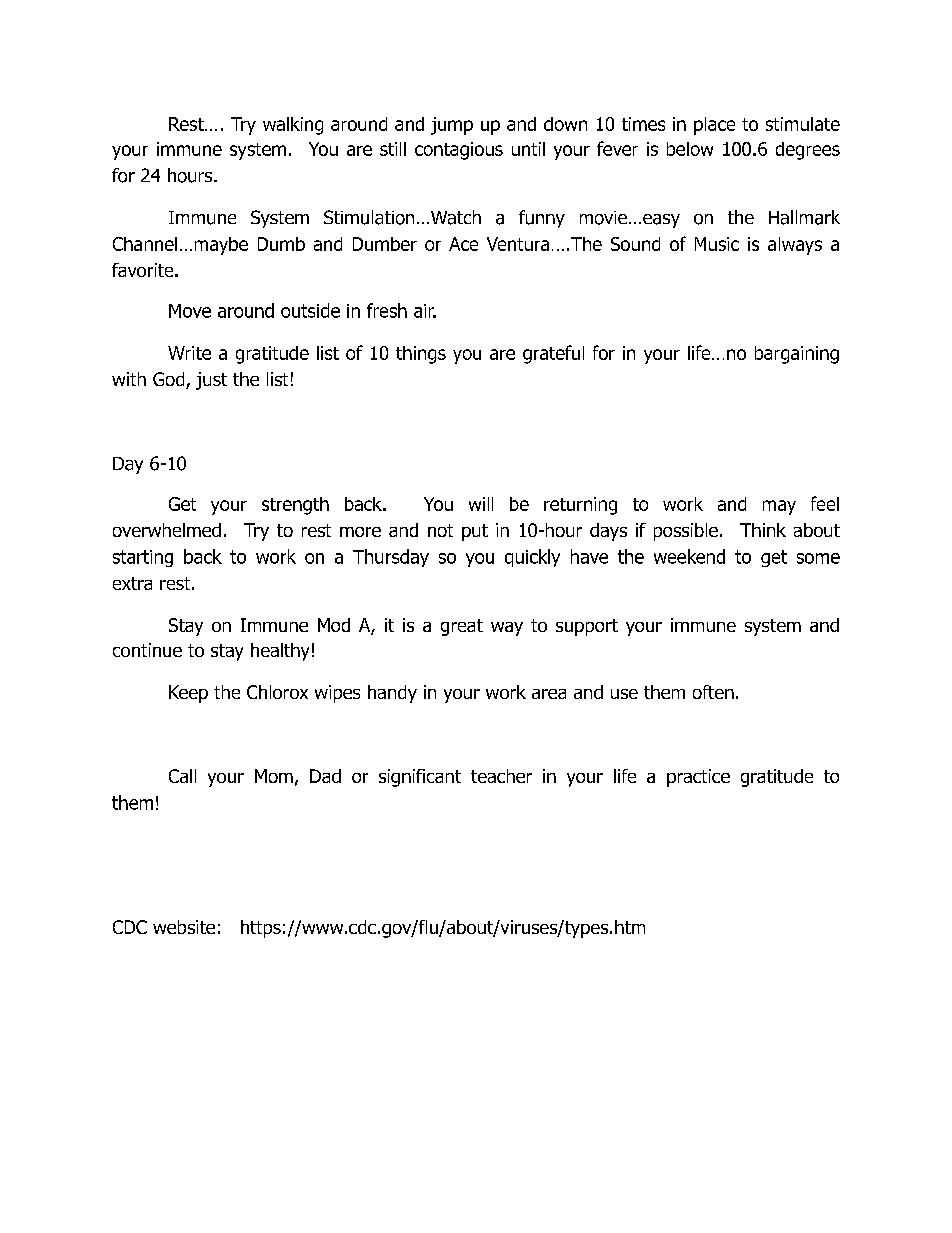  I want to click on walking, so click(293, 126).
